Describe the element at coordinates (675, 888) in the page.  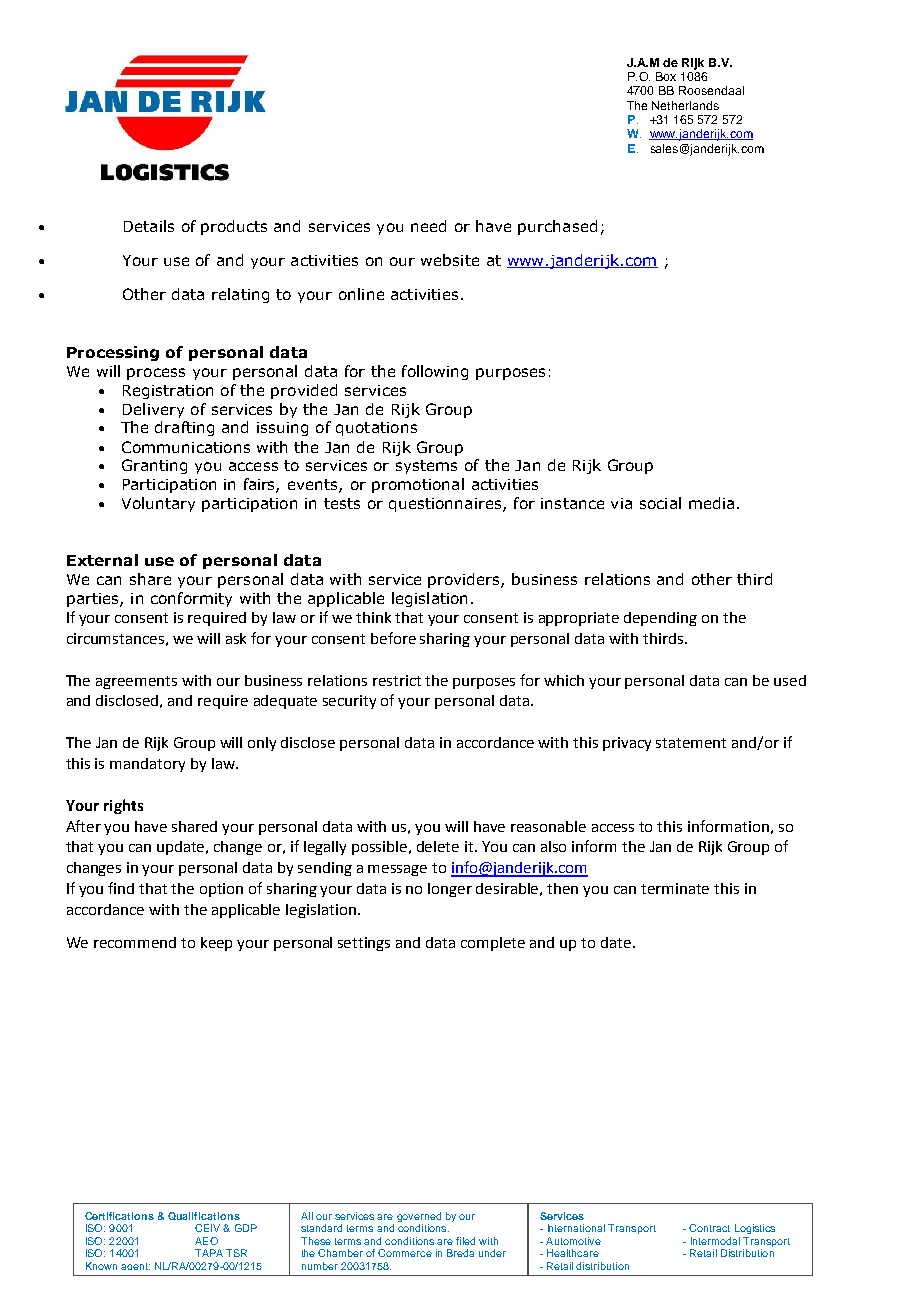
I see `terminate` at that location.
